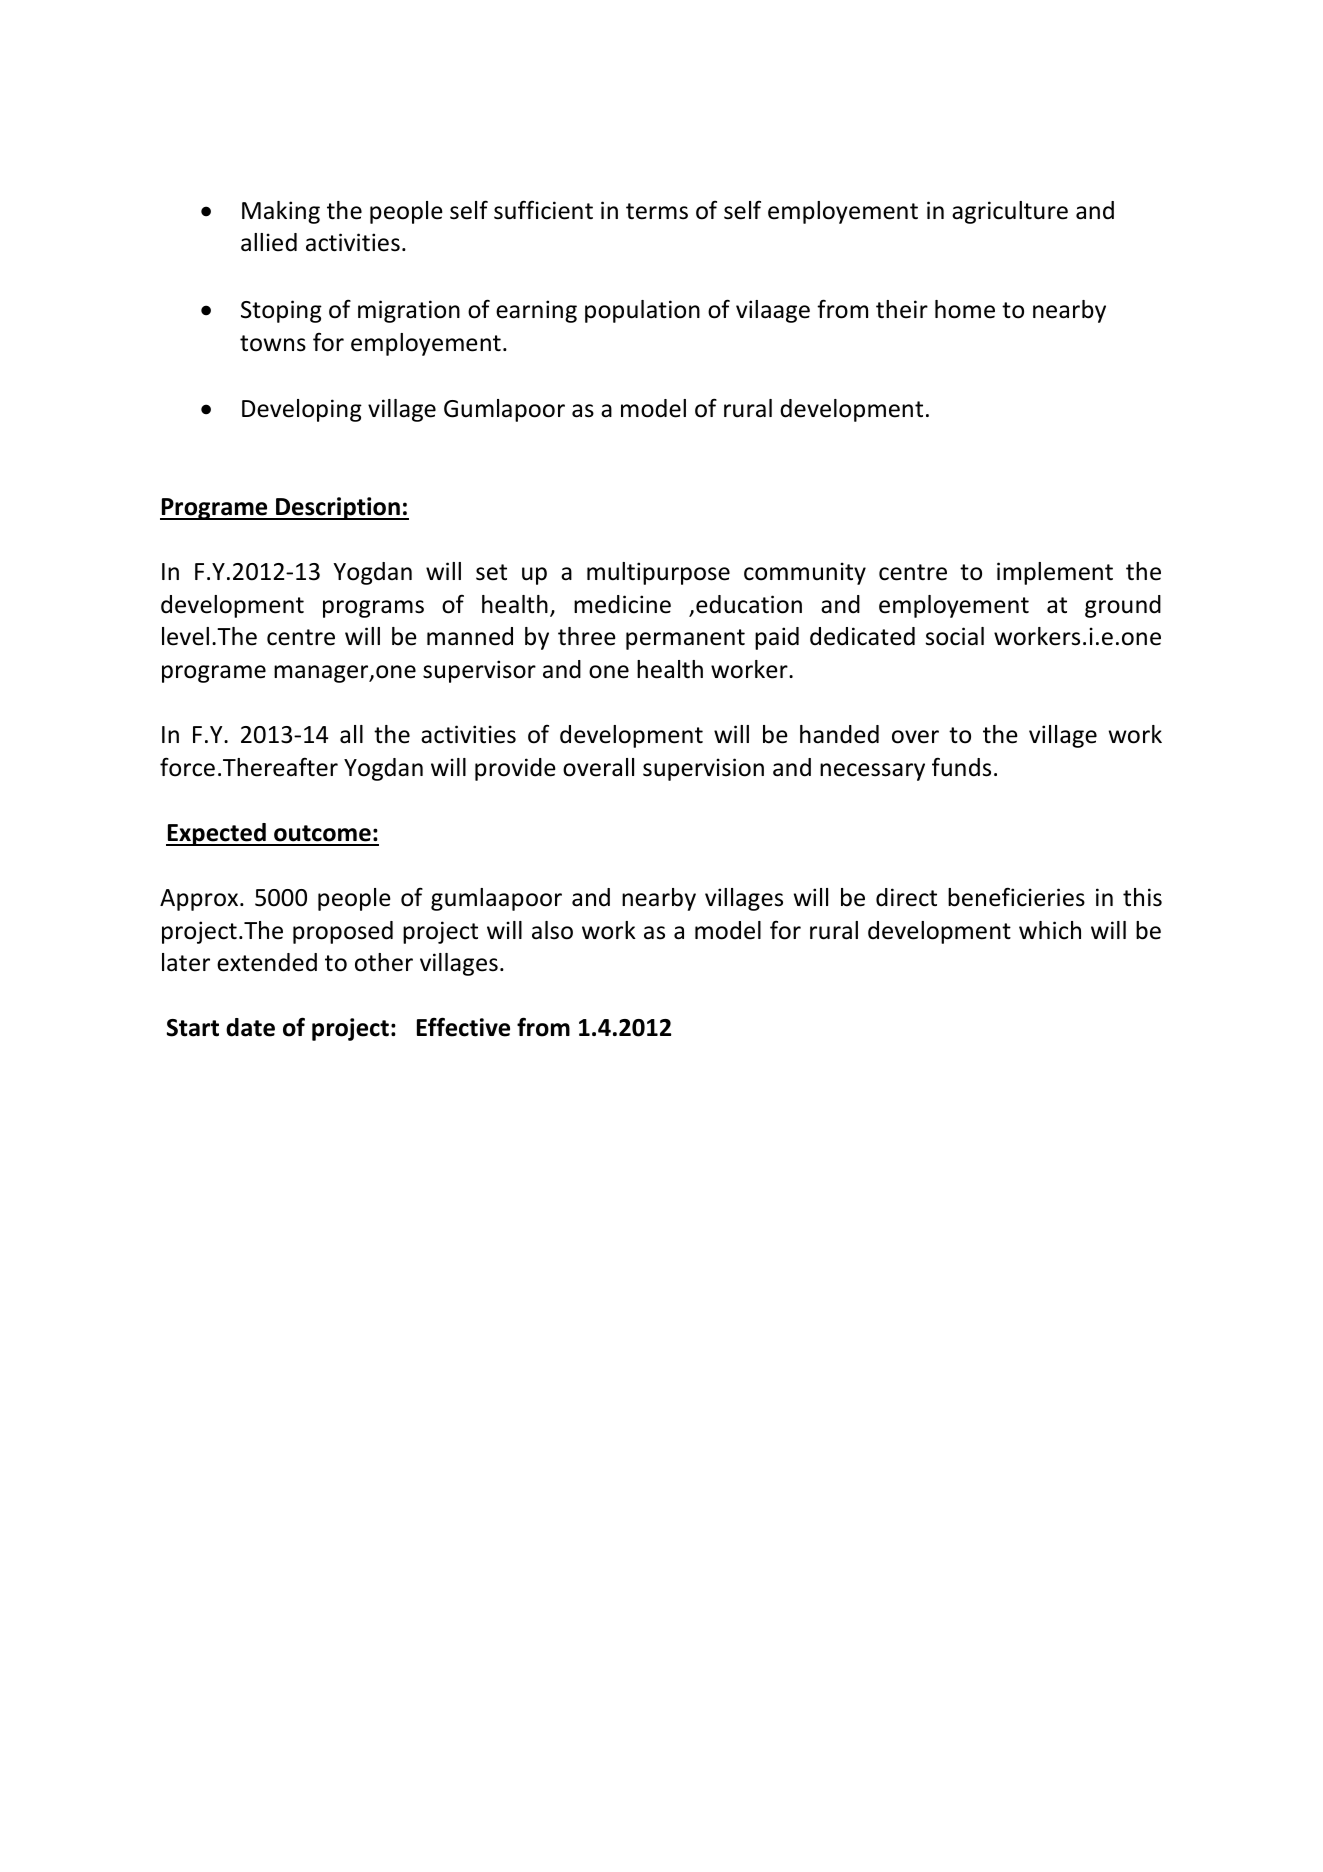 This screenshot has height=1872, width=1323. Describe the element at coordinates (955, 636) in the screenshot. I see `social` at that location.
